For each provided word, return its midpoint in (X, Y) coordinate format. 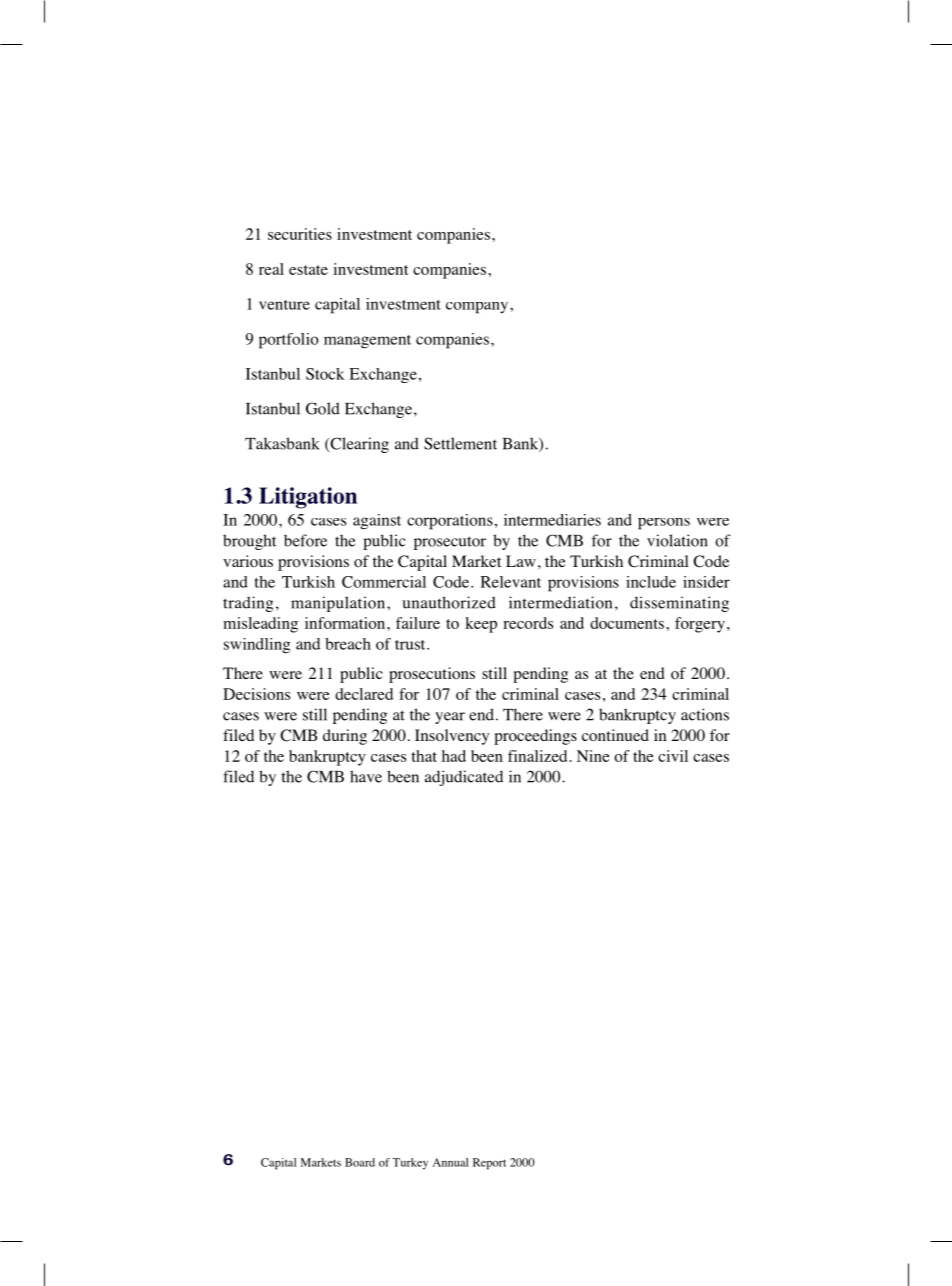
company (478, 308)
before (305, 540)
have (366, 776)
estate (308, 270)
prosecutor (450, 543)
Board (360, 1162)
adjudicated (464, 778)
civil (673, 756)
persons (664, 524)
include (651, 582)
